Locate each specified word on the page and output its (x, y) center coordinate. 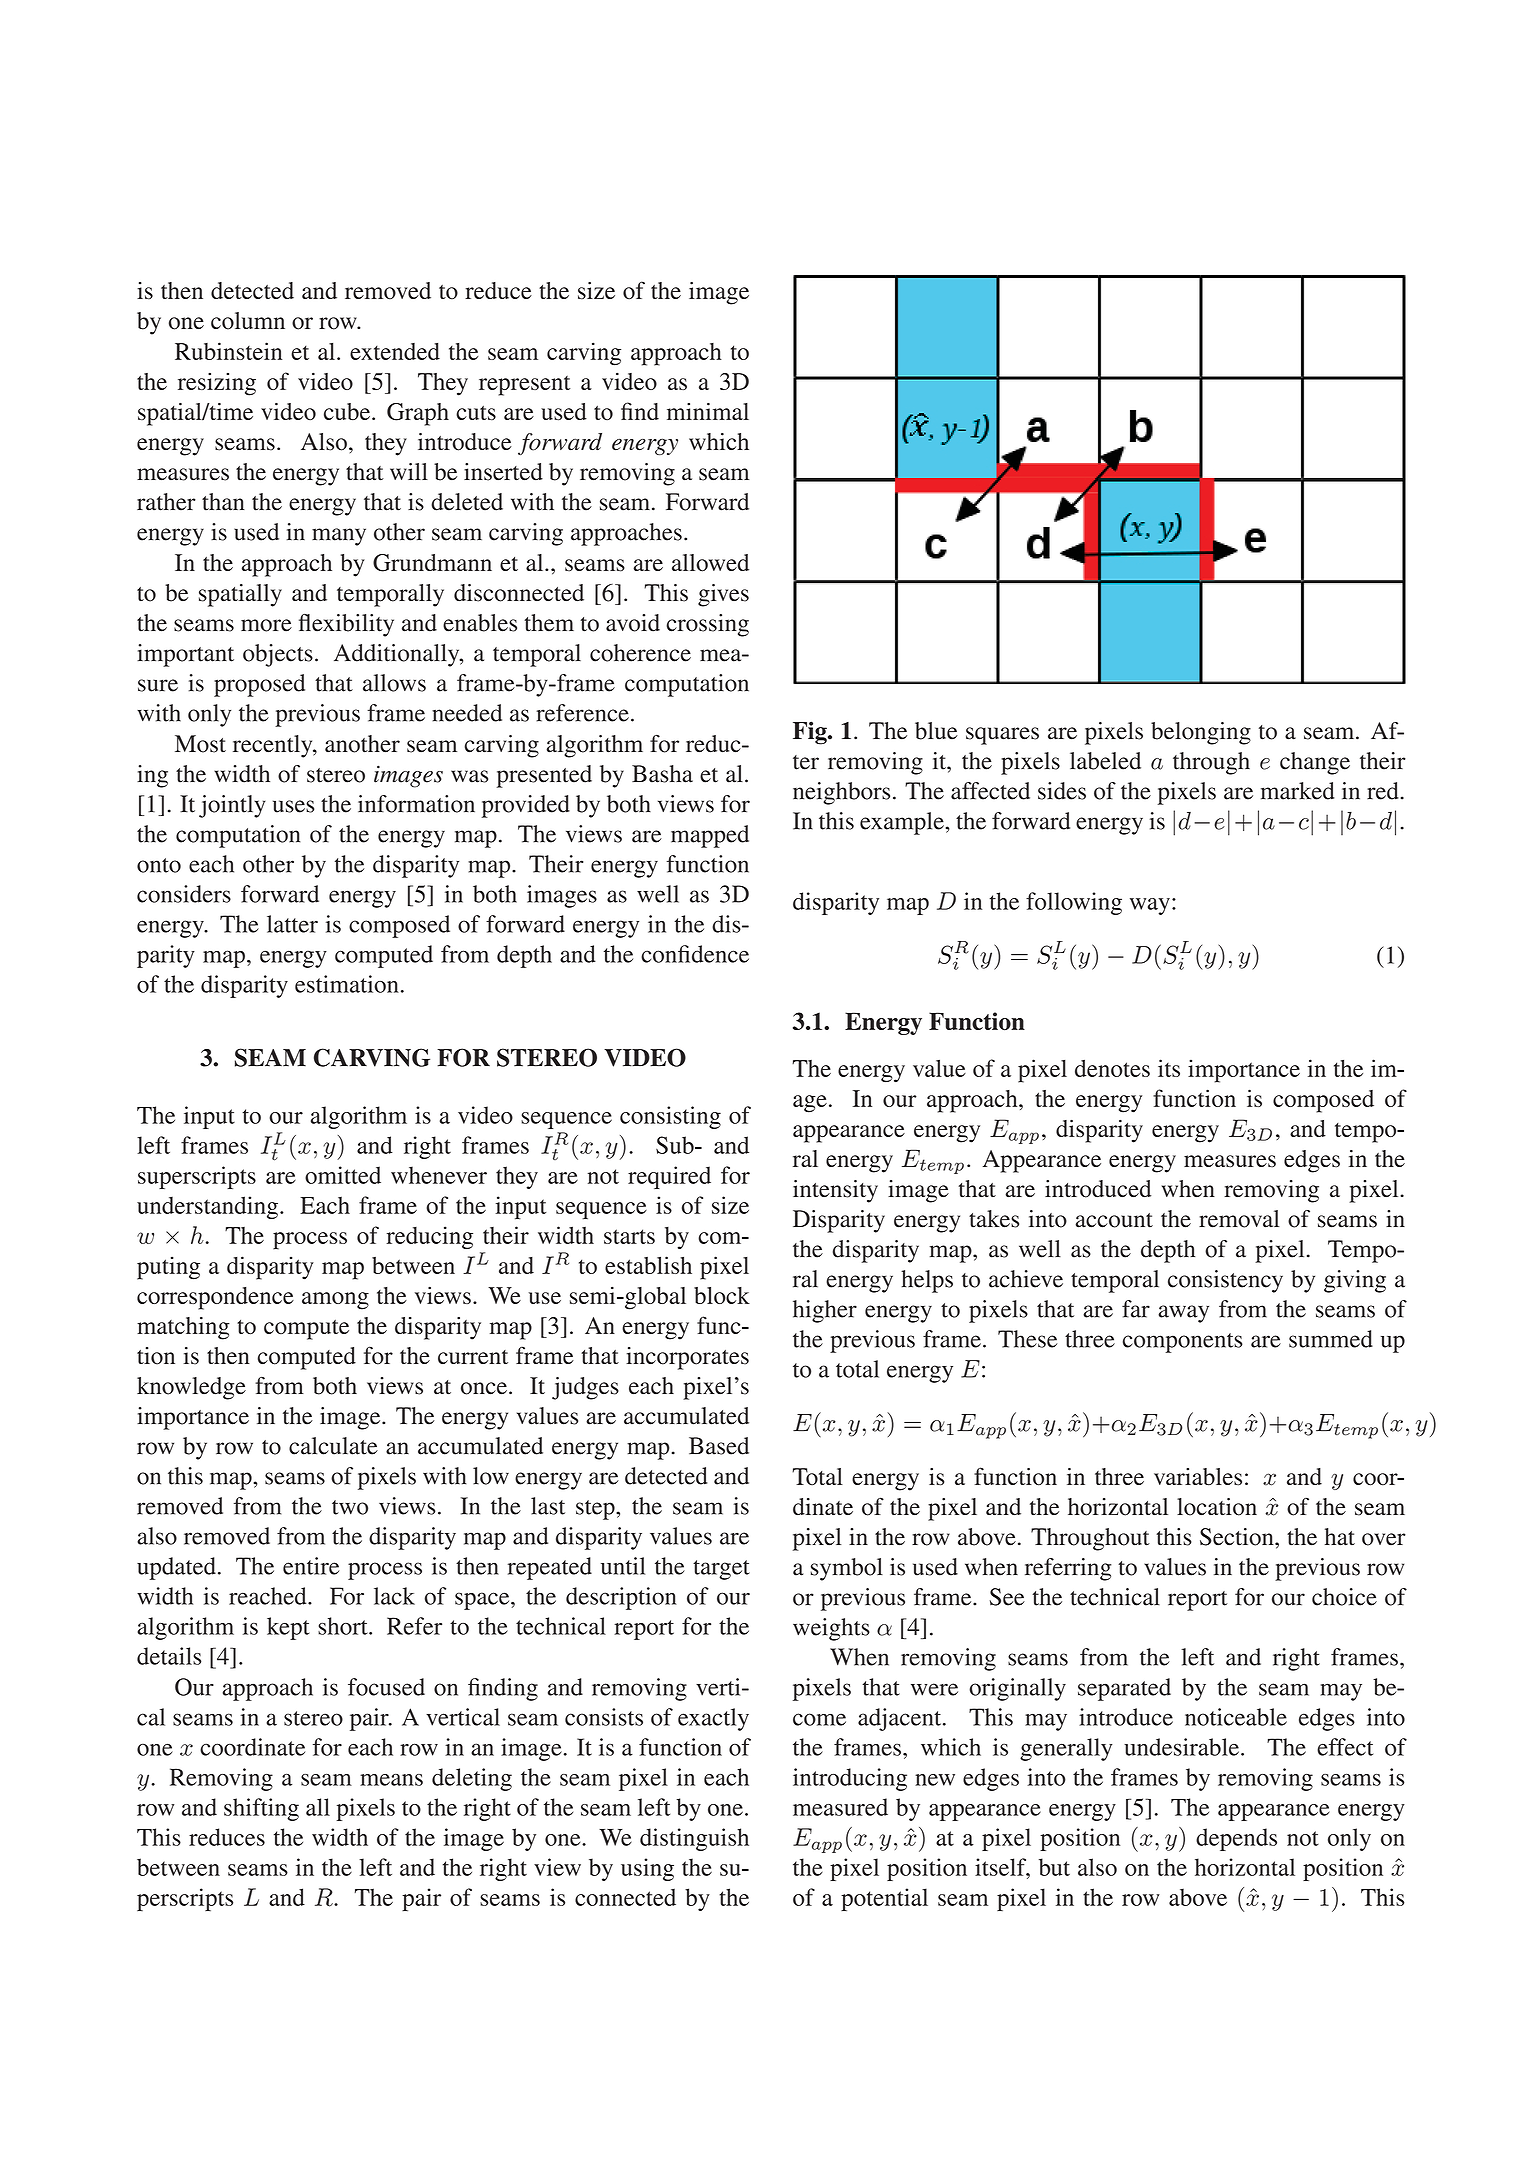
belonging (1201, 733)
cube (347, 411)
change (1315, 763)
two (350, 1507)
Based (719, 1446)
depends (1236, 1839)
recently (274, 746)
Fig (811, 733)
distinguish (694, 1839)
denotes (1112, 1068)
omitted (343, 1175)
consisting (670, 1117)
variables (1198, 1477)
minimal (708, 411)
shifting (261, 1809)
